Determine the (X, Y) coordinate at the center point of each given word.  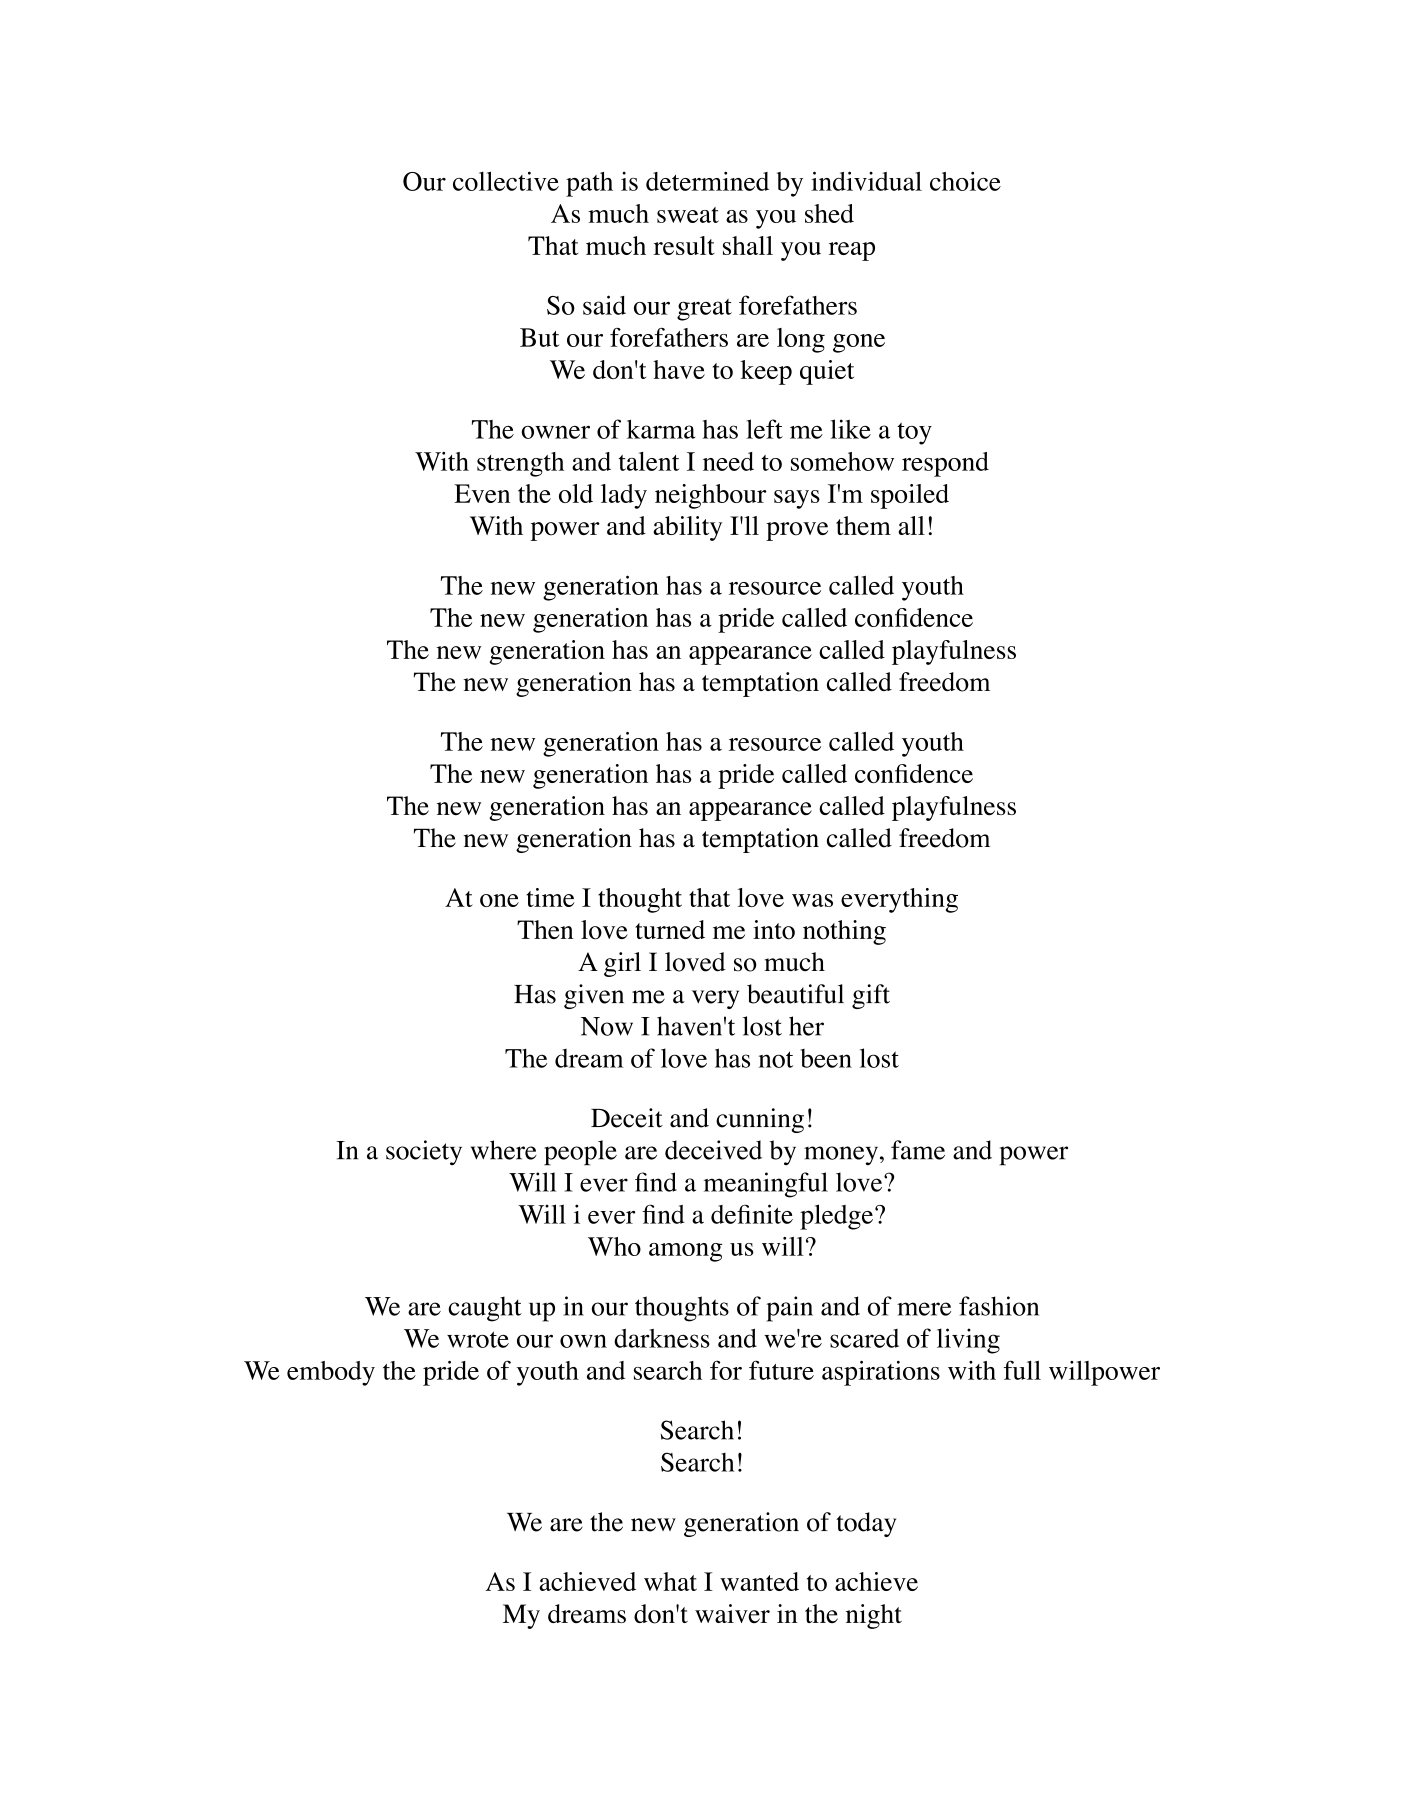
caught (485, 1309)
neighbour (711, 496)
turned (670, 929)
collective (506, 181)
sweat (688, 215)
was (812, 900)
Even (482, 493)
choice (965, 181)
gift (871, 996)
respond (945, 464)
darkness (662, 1338)
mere (924, 1309)
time (551, 897)
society (424, 1152)
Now (607, 1026)
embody (331, 1373)
